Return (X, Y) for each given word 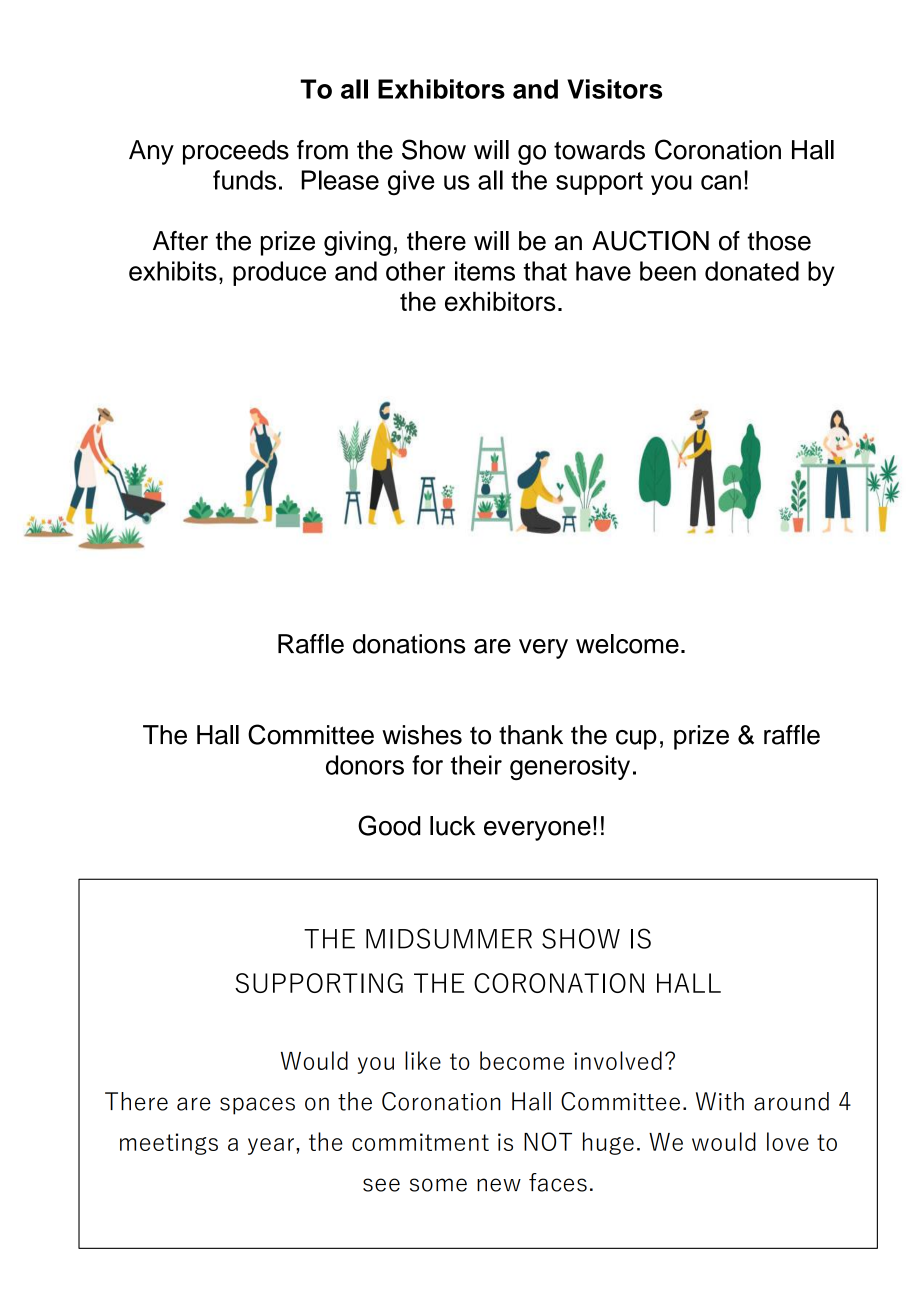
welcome (627, 644)
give (411, 183)
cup (636, 740)
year (272, 1146)
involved (618, 1060)
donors (365, 765)
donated (752, 271)
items (485, 271)
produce (279, 273)
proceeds (236, 152)
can (721, 182)
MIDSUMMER (449, 938)
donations (409, 644)
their (476, 765)
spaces (257, 1106)
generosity (570, 767)
